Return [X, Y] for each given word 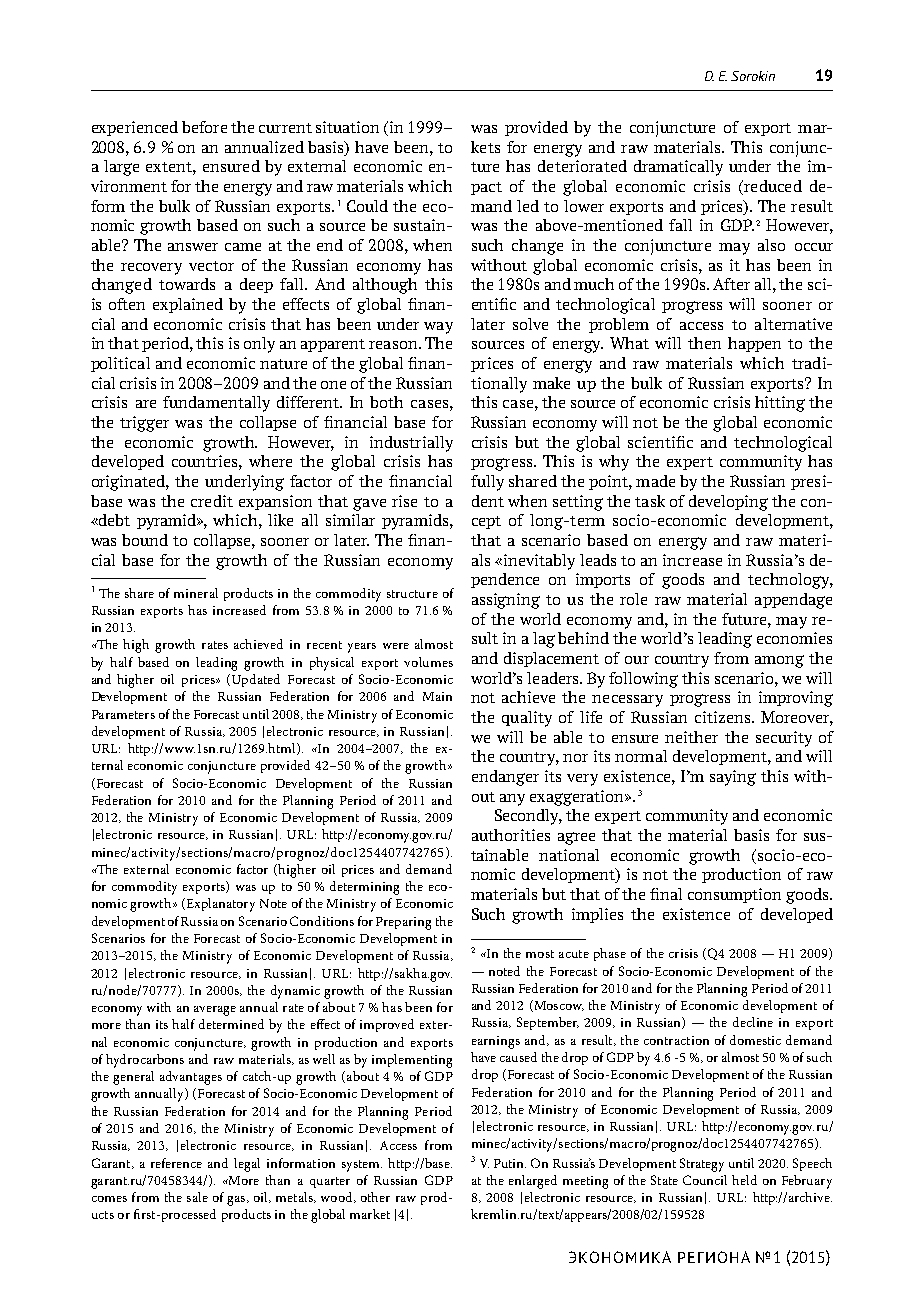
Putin [510, 1163]
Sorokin [753, 76]
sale [197, 1197]
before [204, 127]
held [744, 1180]
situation [347, 127]
